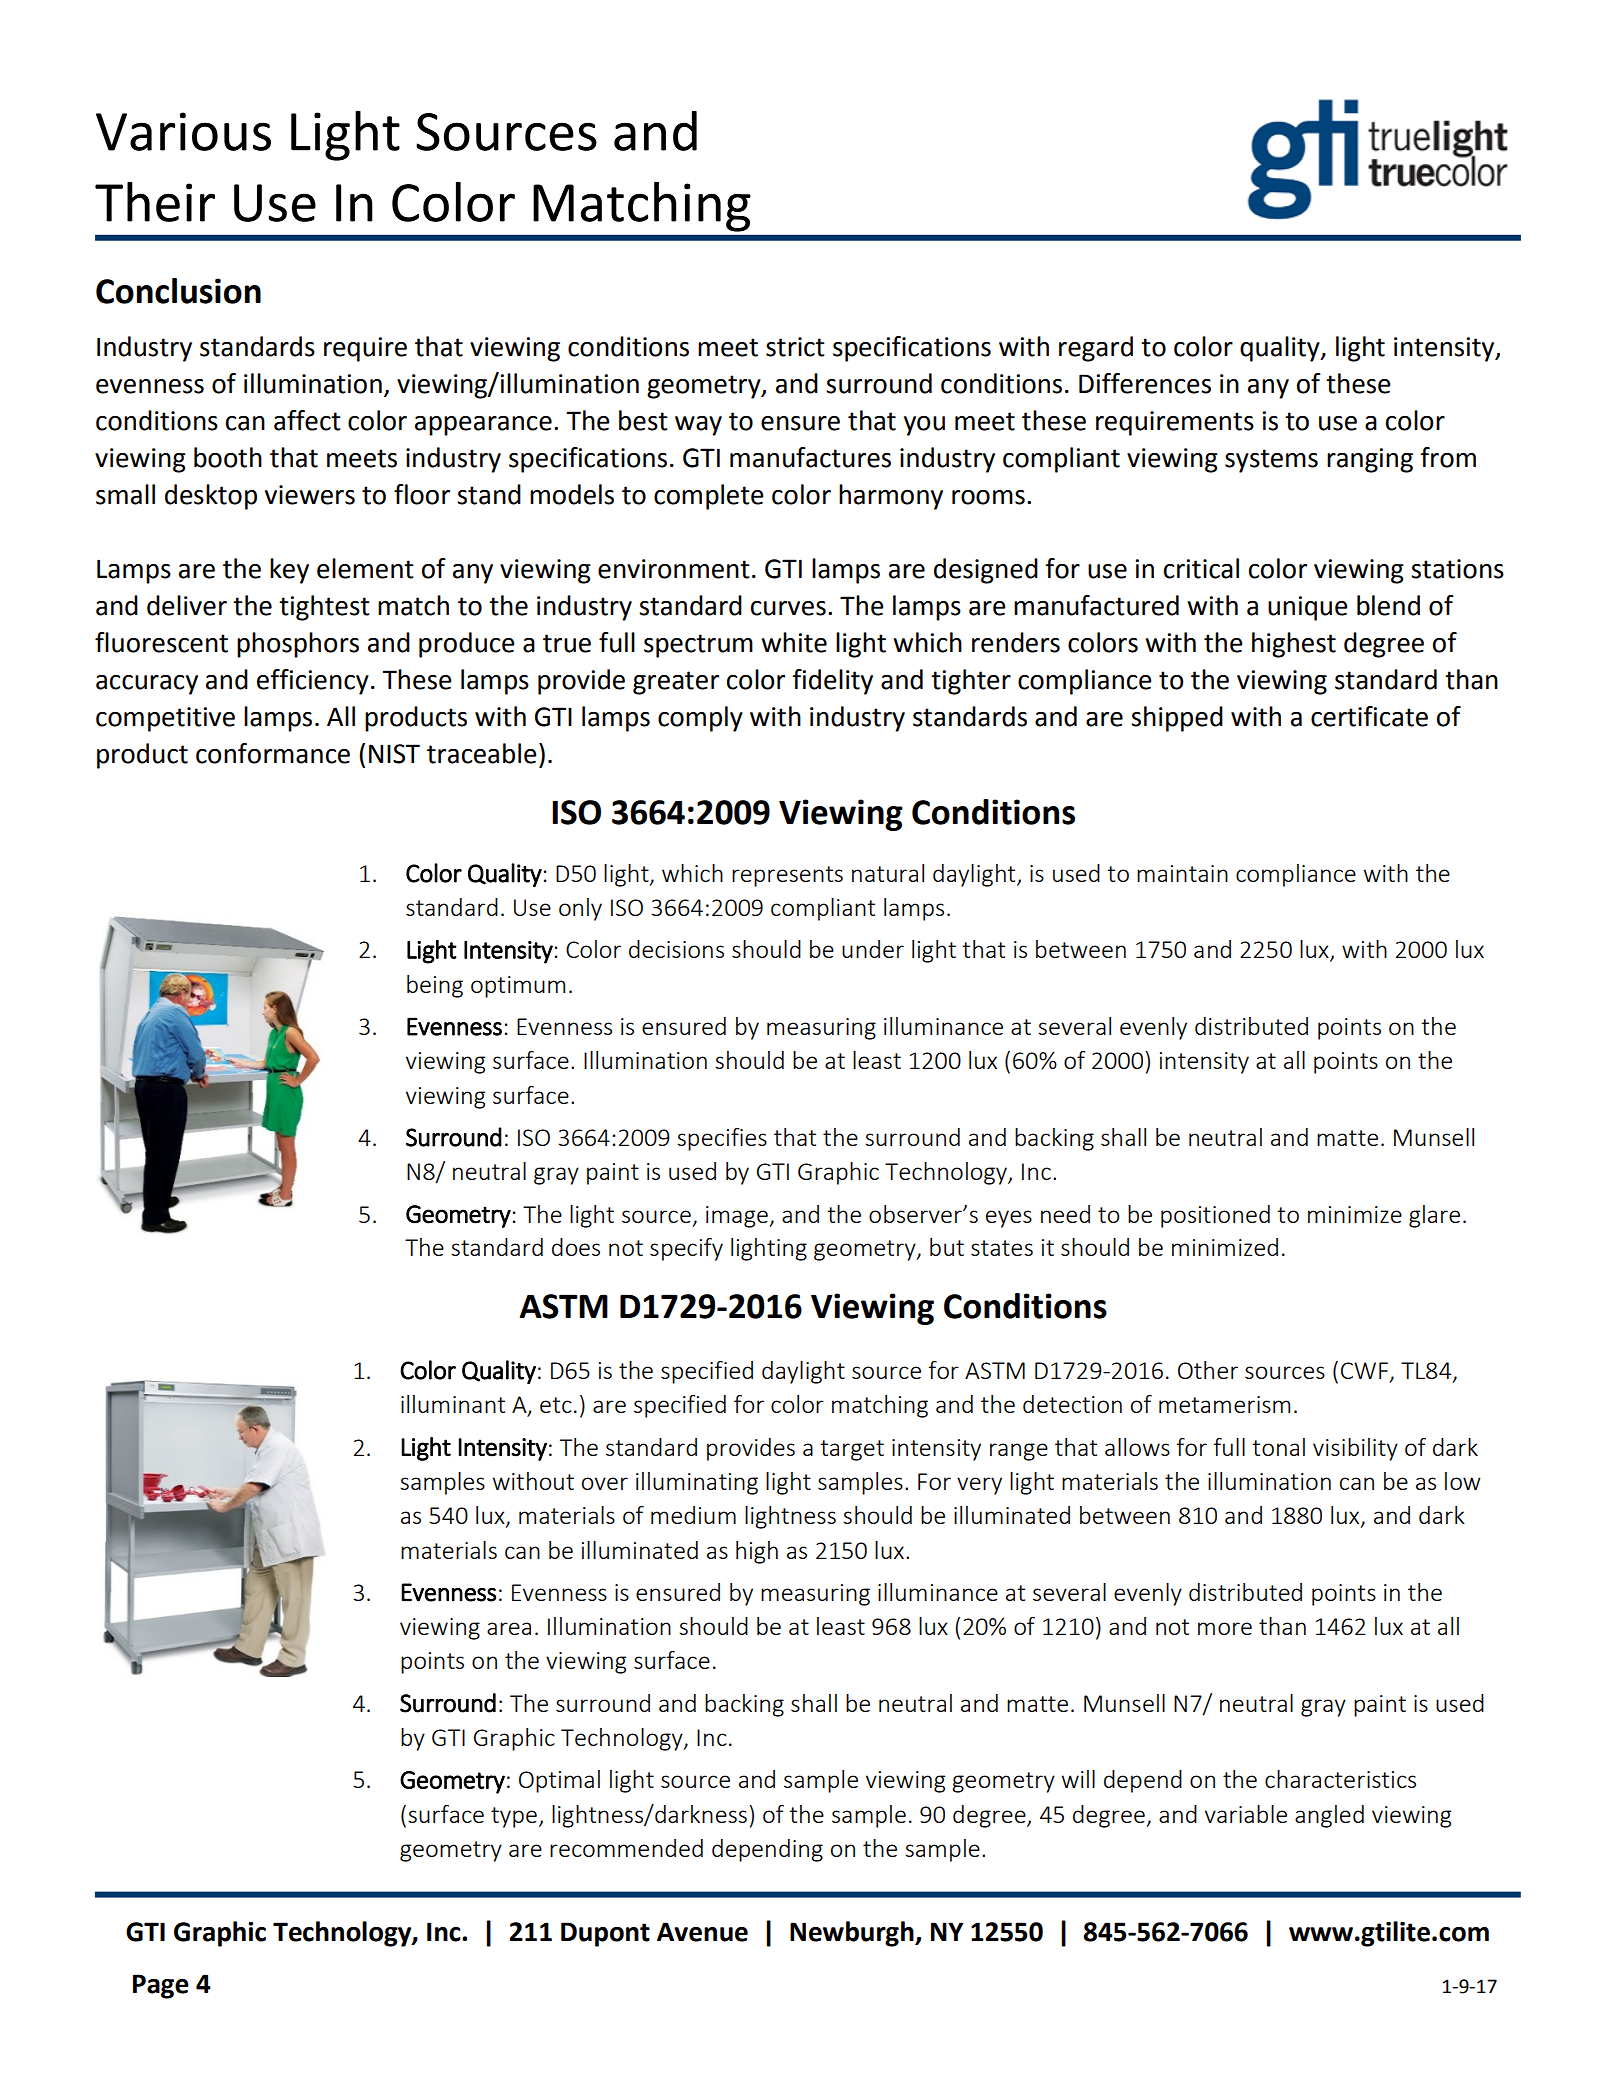  What do you see at coordinates (161, 1986) in the page?
I see `Page` at bounding box center [161, 1986].
